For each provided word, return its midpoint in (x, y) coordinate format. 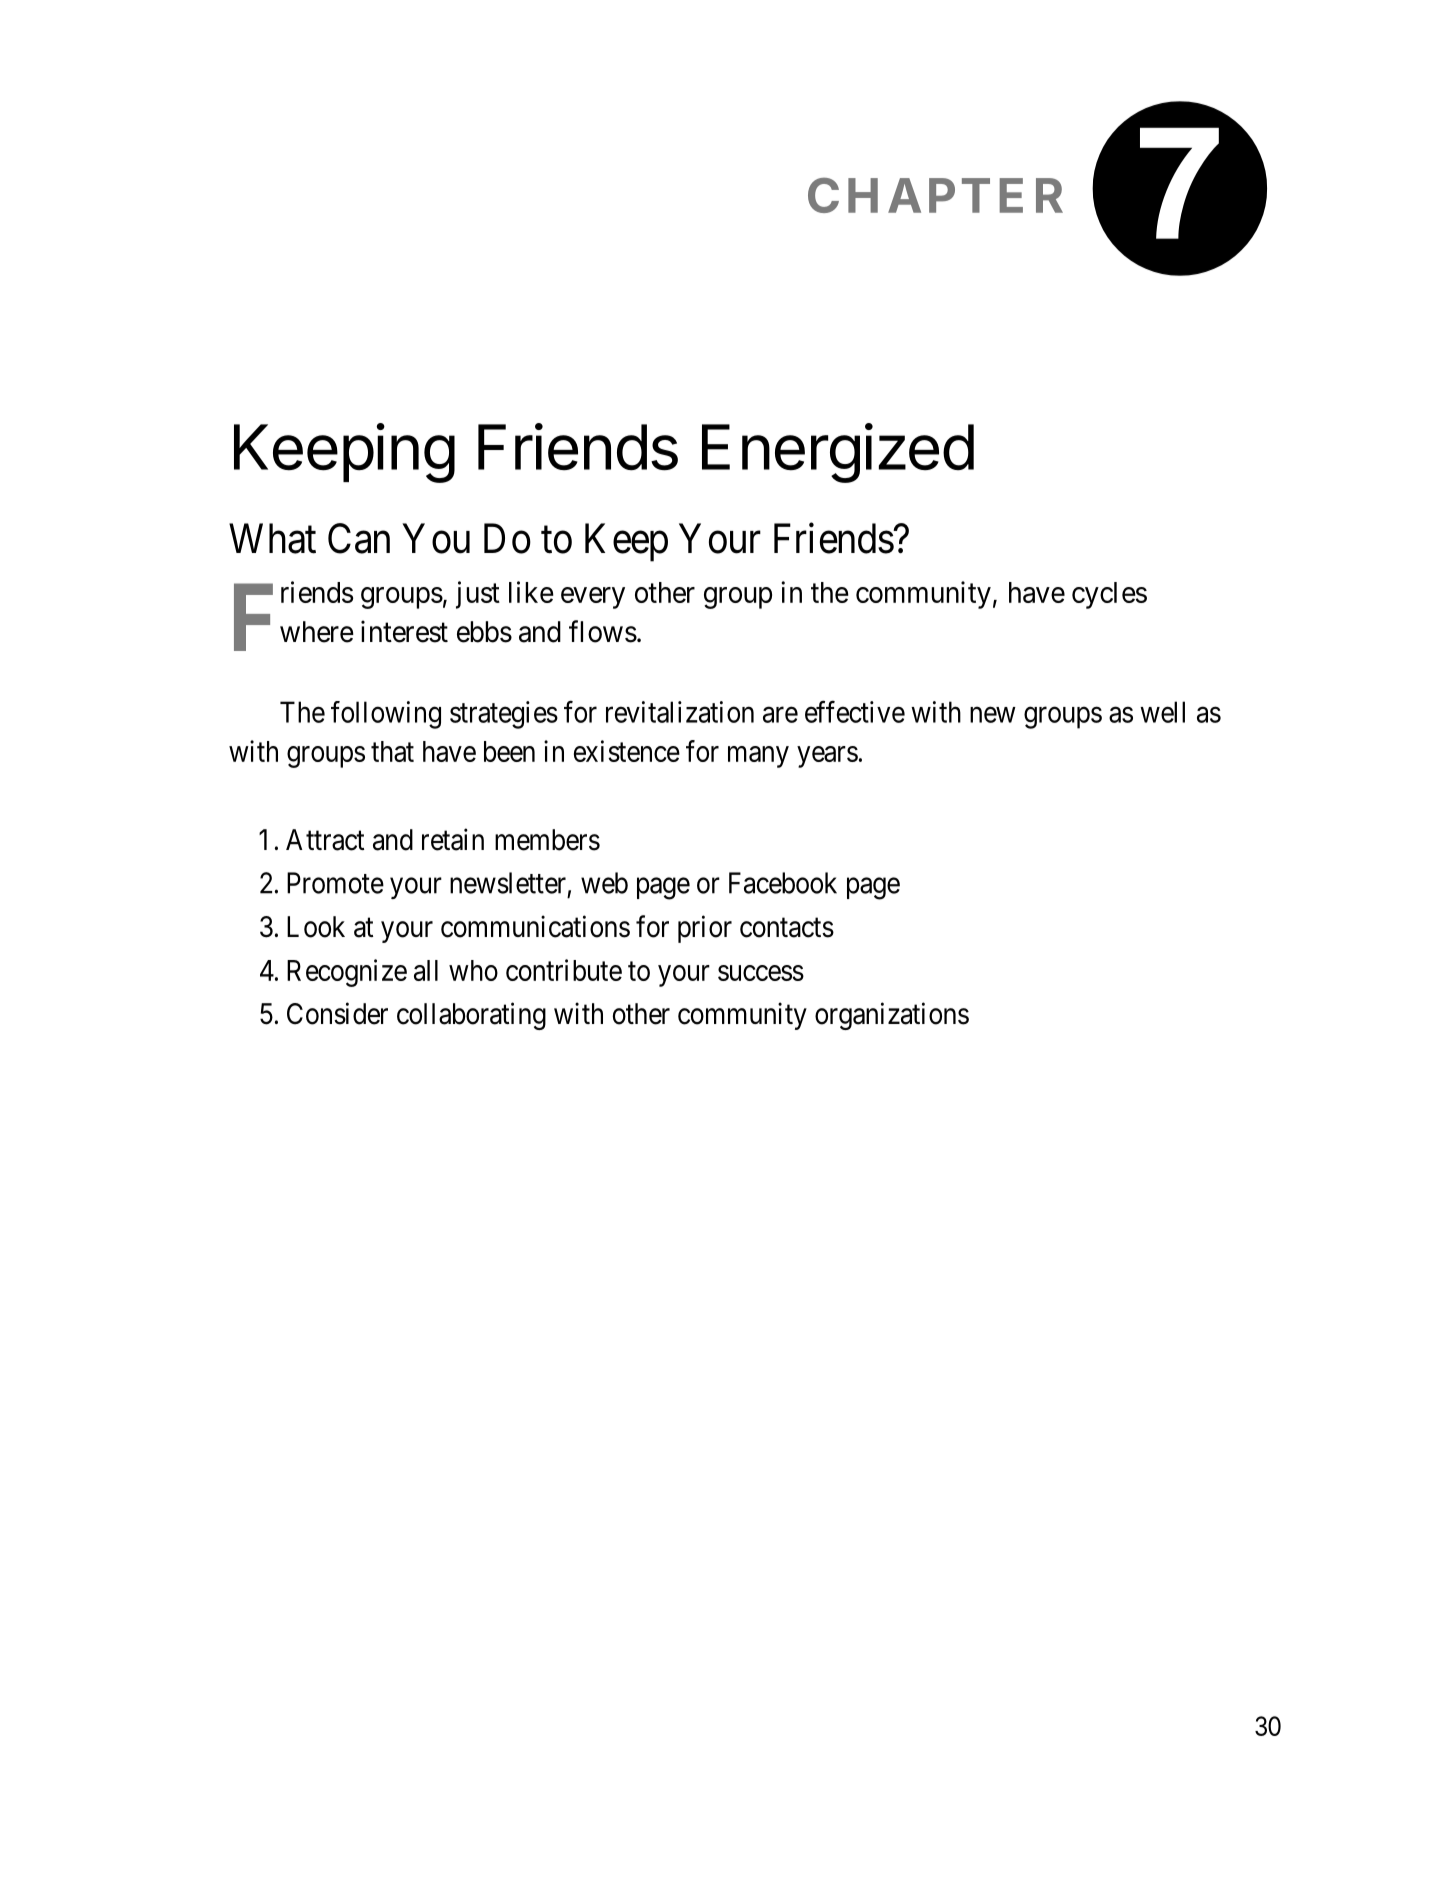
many (758, 757)
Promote (335, 883)
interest (404, 631)
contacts (787, 928)
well (1162, 712)
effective (855, 712)
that (392, 751)
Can (359, 538)
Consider (337, 1013)
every (593, 598)
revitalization (680, 712)
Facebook (783, 883)
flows (603, 631)
